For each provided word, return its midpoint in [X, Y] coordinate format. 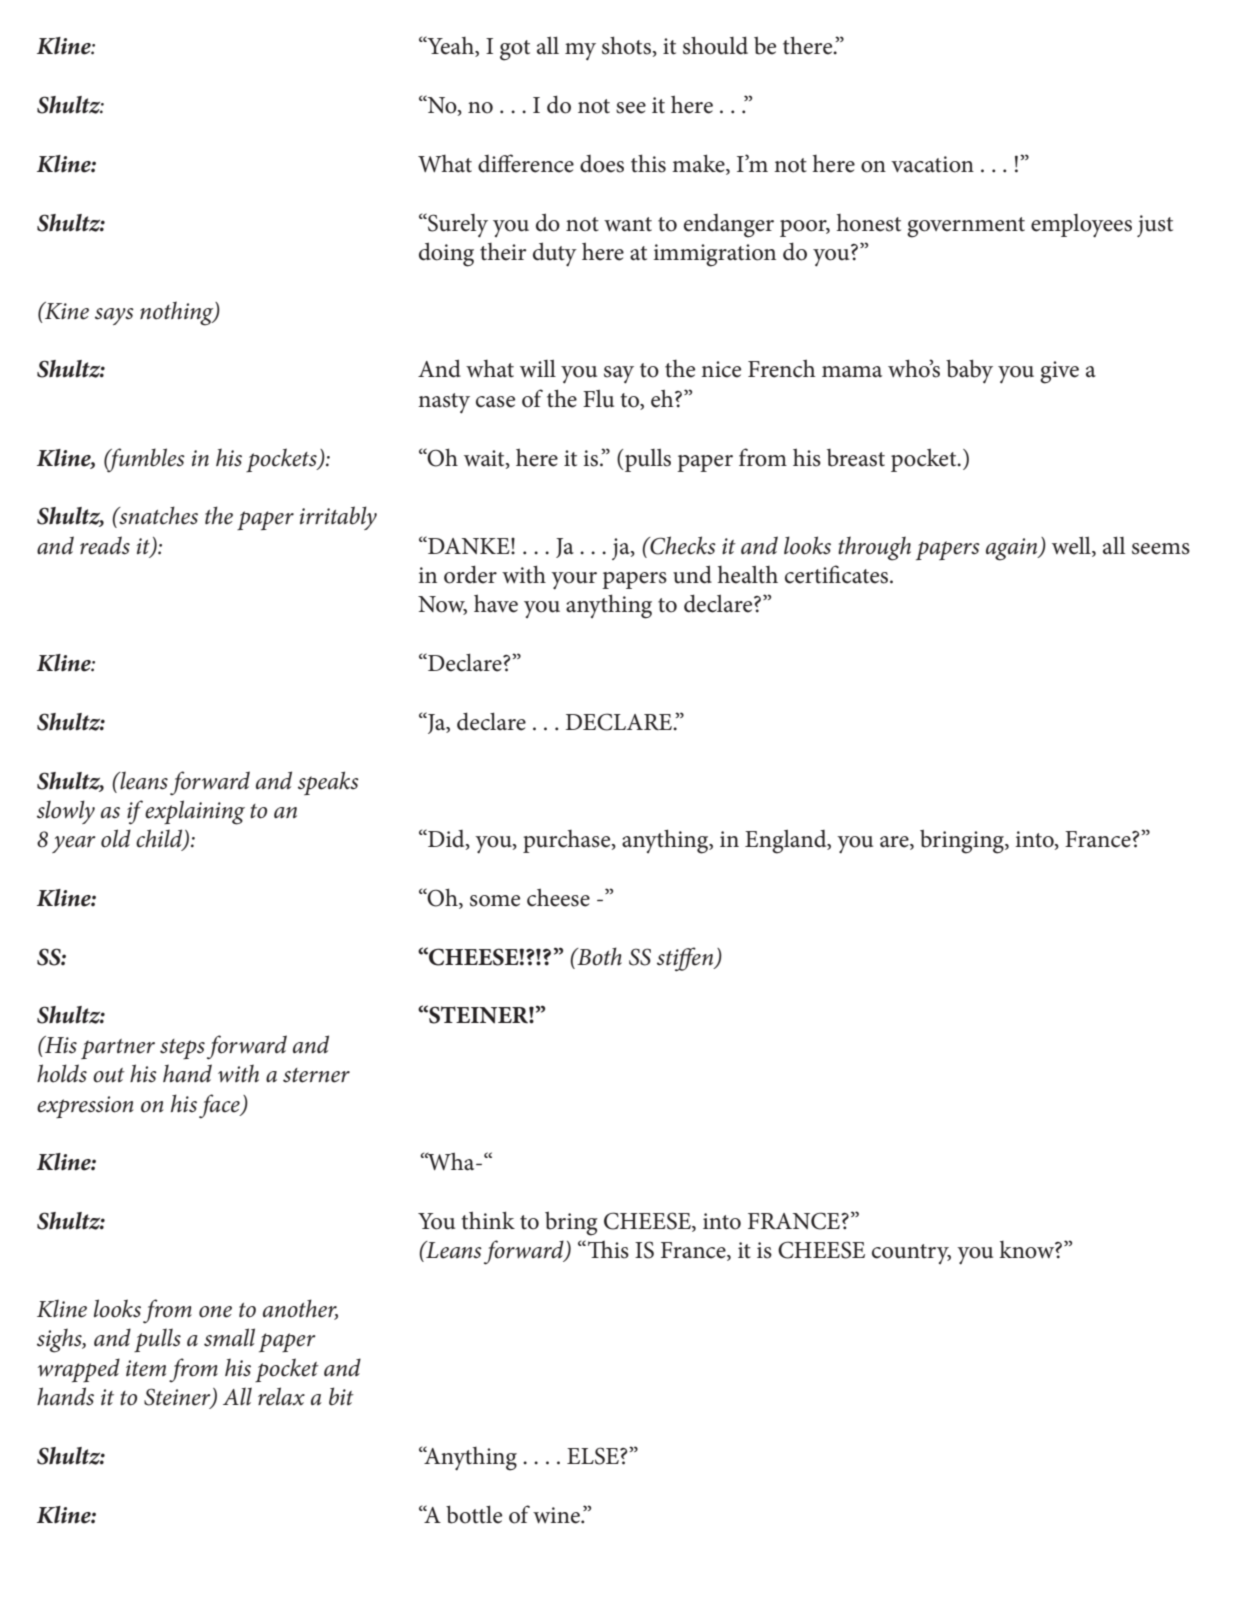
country [911, 1254]
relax [281, 1396]
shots [626, 45]
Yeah [450, 46]
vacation [932, 164]
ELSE [594, 1456]
